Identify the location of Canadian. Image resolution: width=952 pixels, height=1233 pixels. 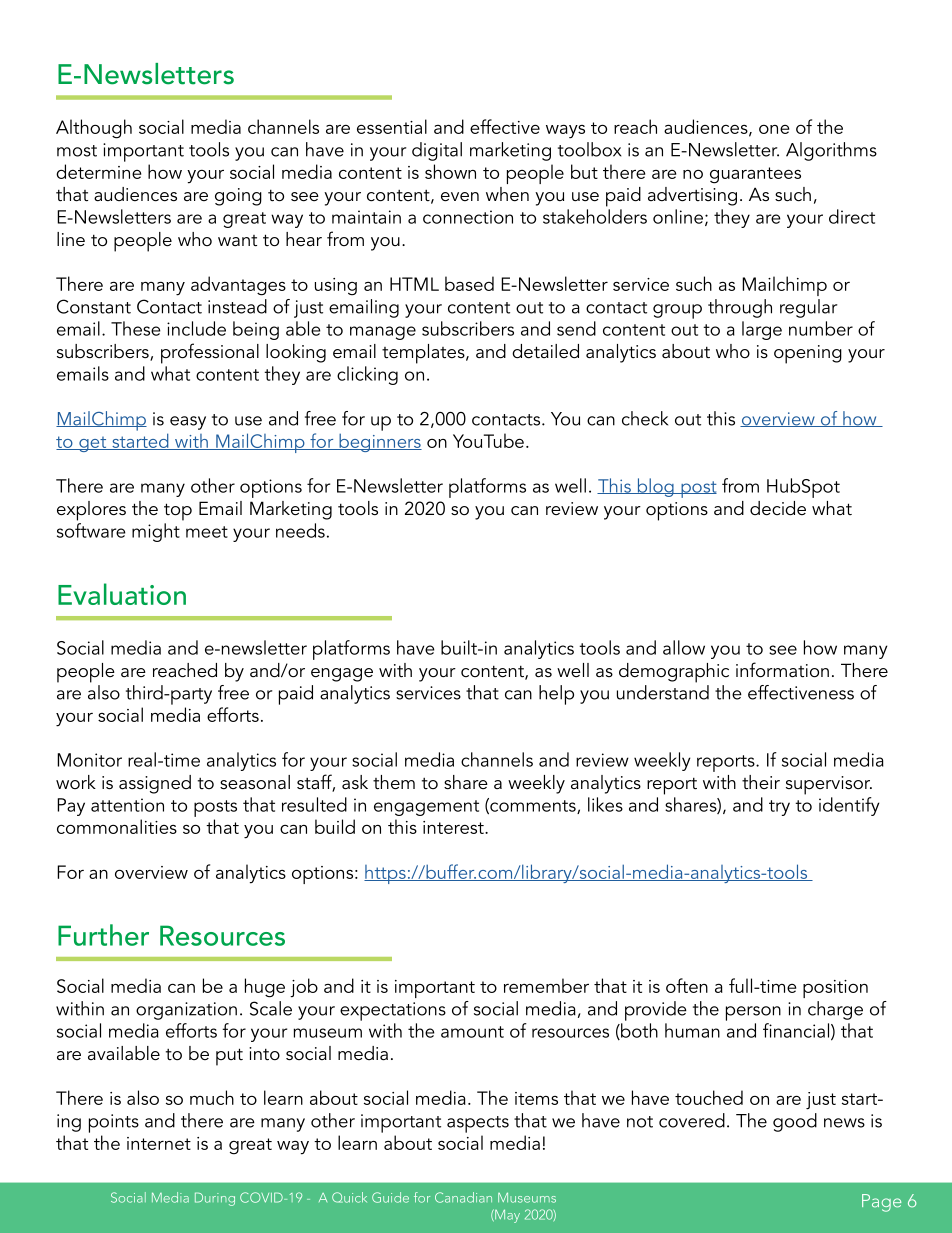
(463, 1197).
